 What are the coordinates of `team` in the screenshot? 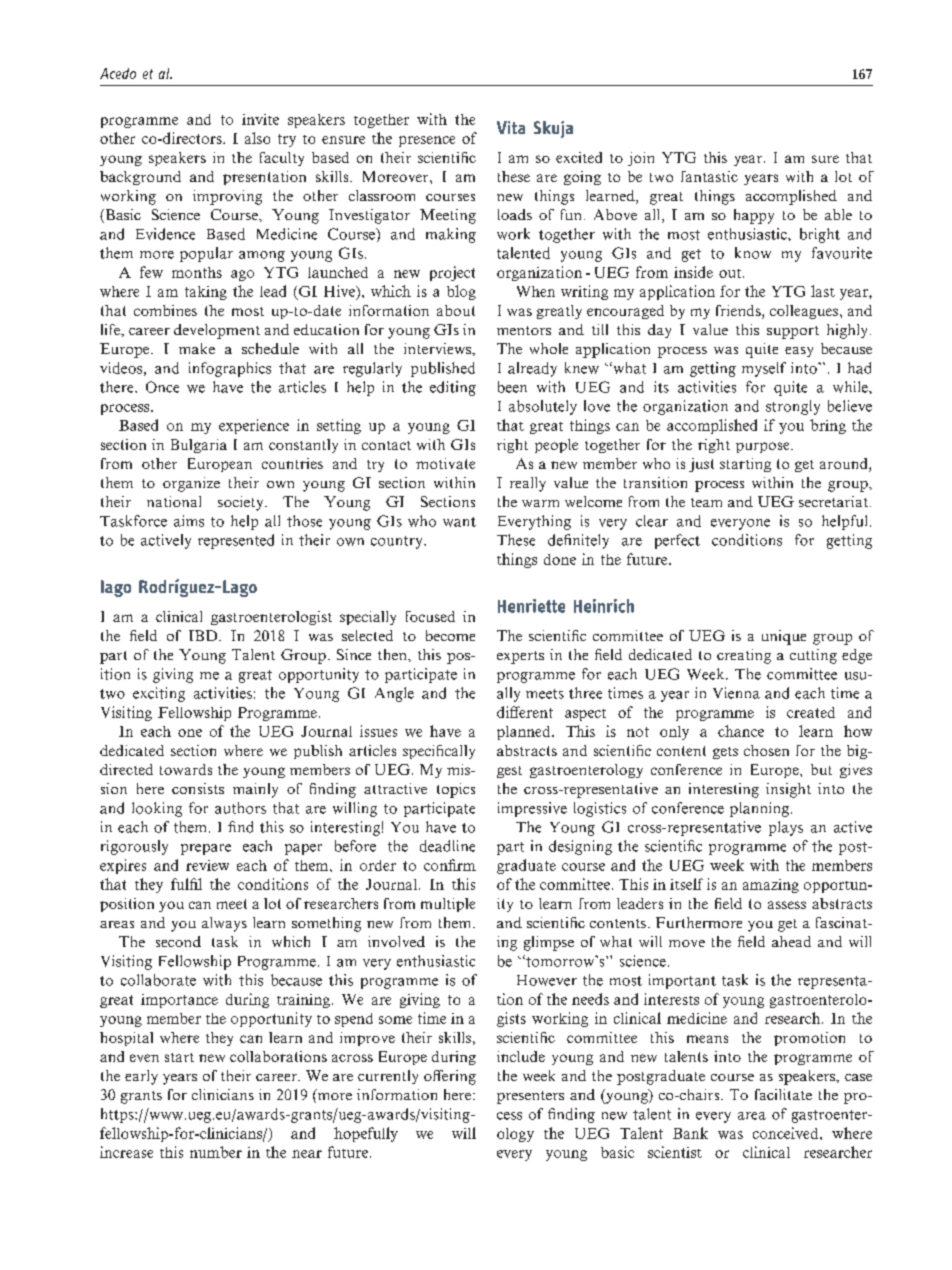 It's located at (706, 502).
